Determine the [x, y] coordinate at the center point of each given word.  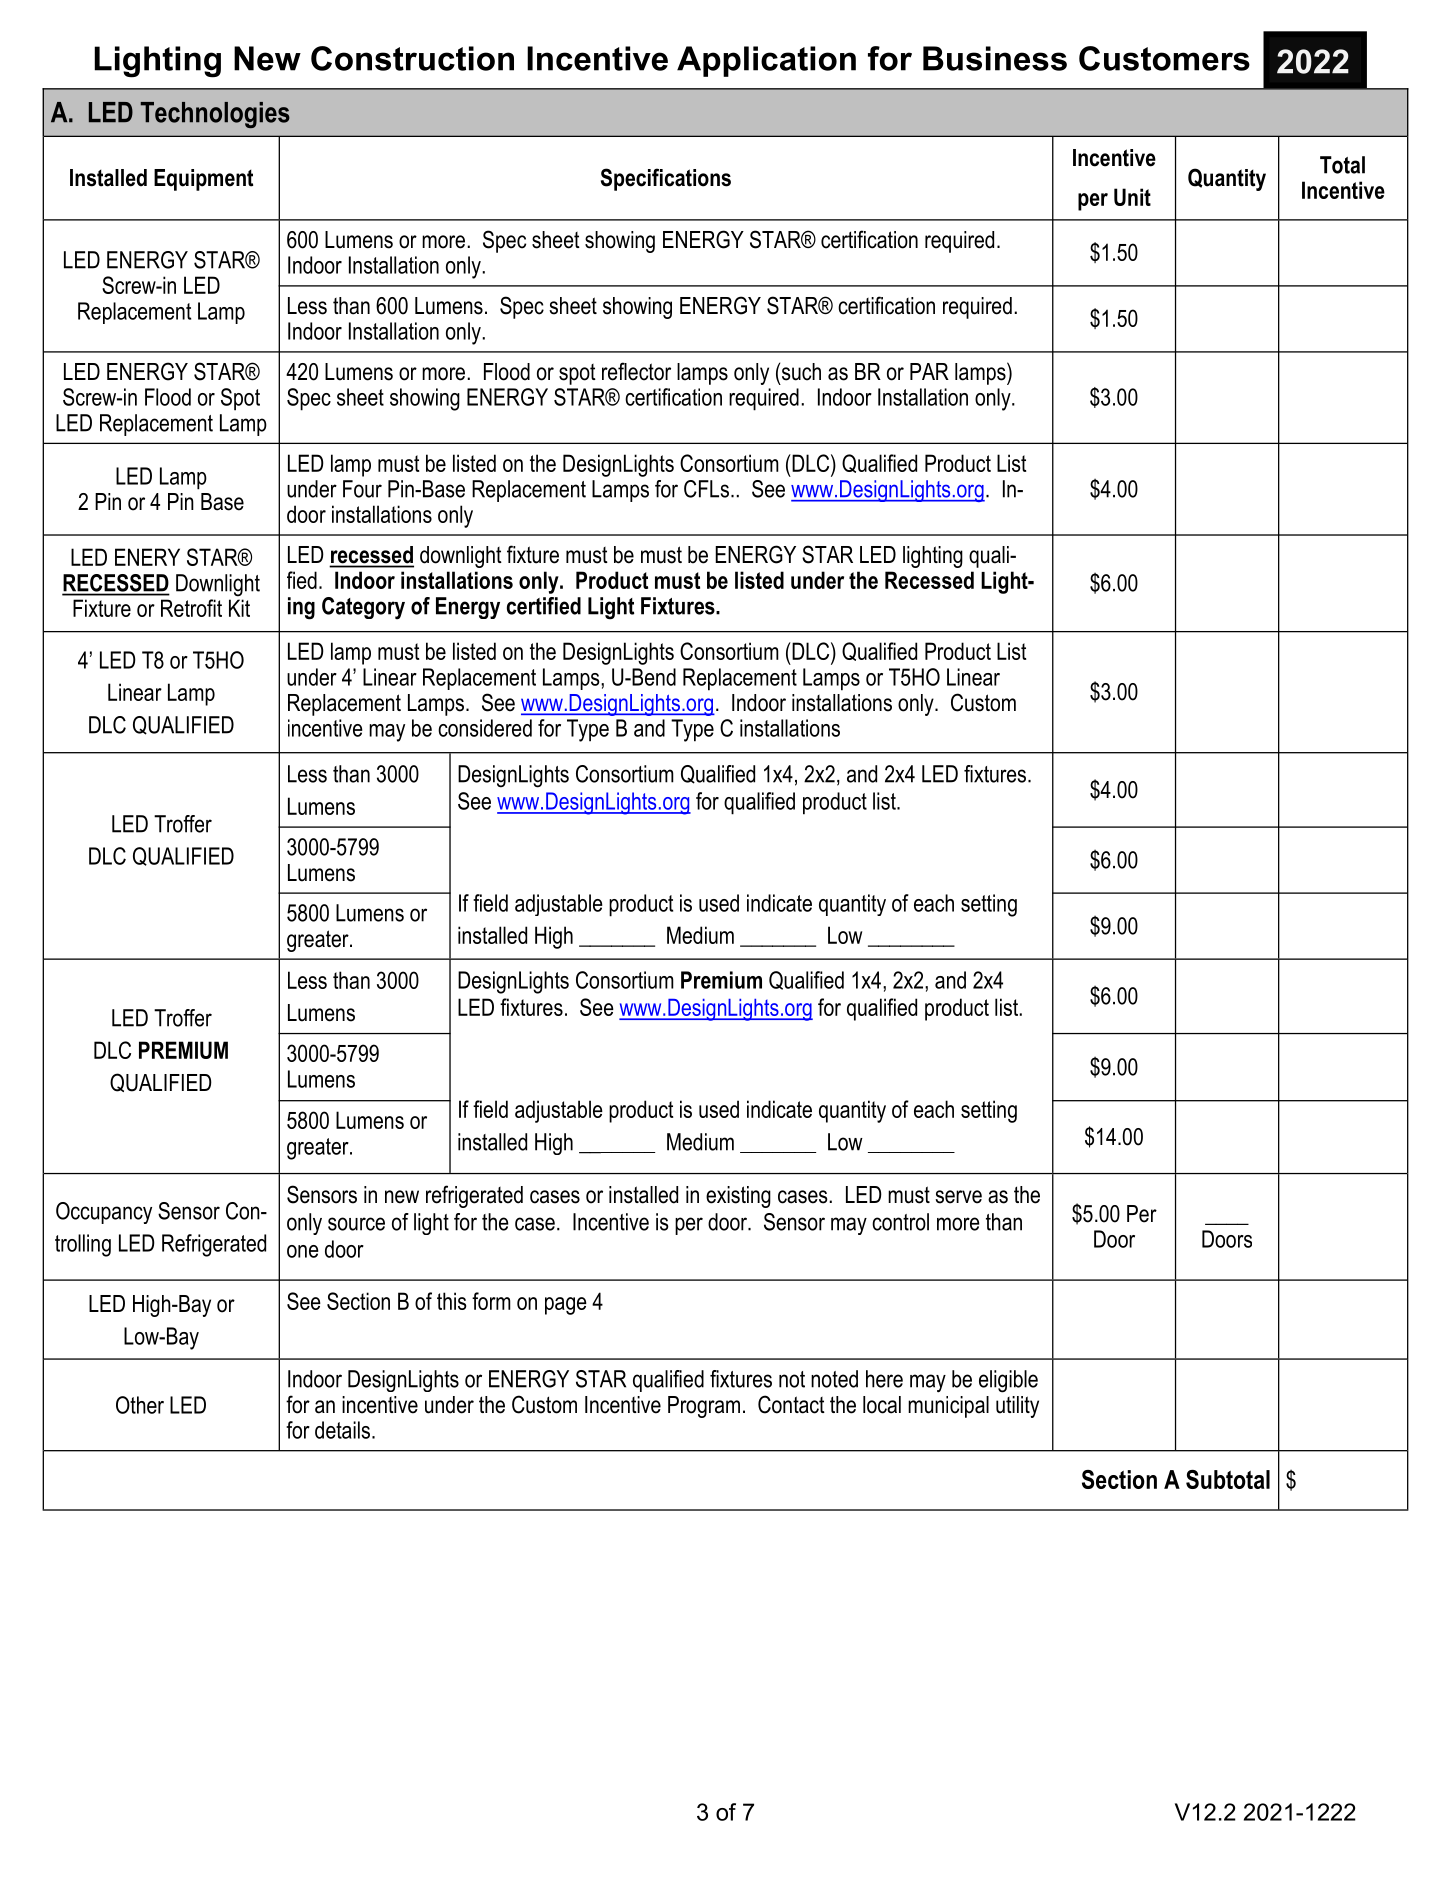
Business [995, 58]
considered [485, 728]
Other [140, 1405]
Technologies [215, 115]
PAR [929, 371]
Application [766, 61]
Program [704, 1407]
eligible [1008, 1381]
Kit [239, 608]
